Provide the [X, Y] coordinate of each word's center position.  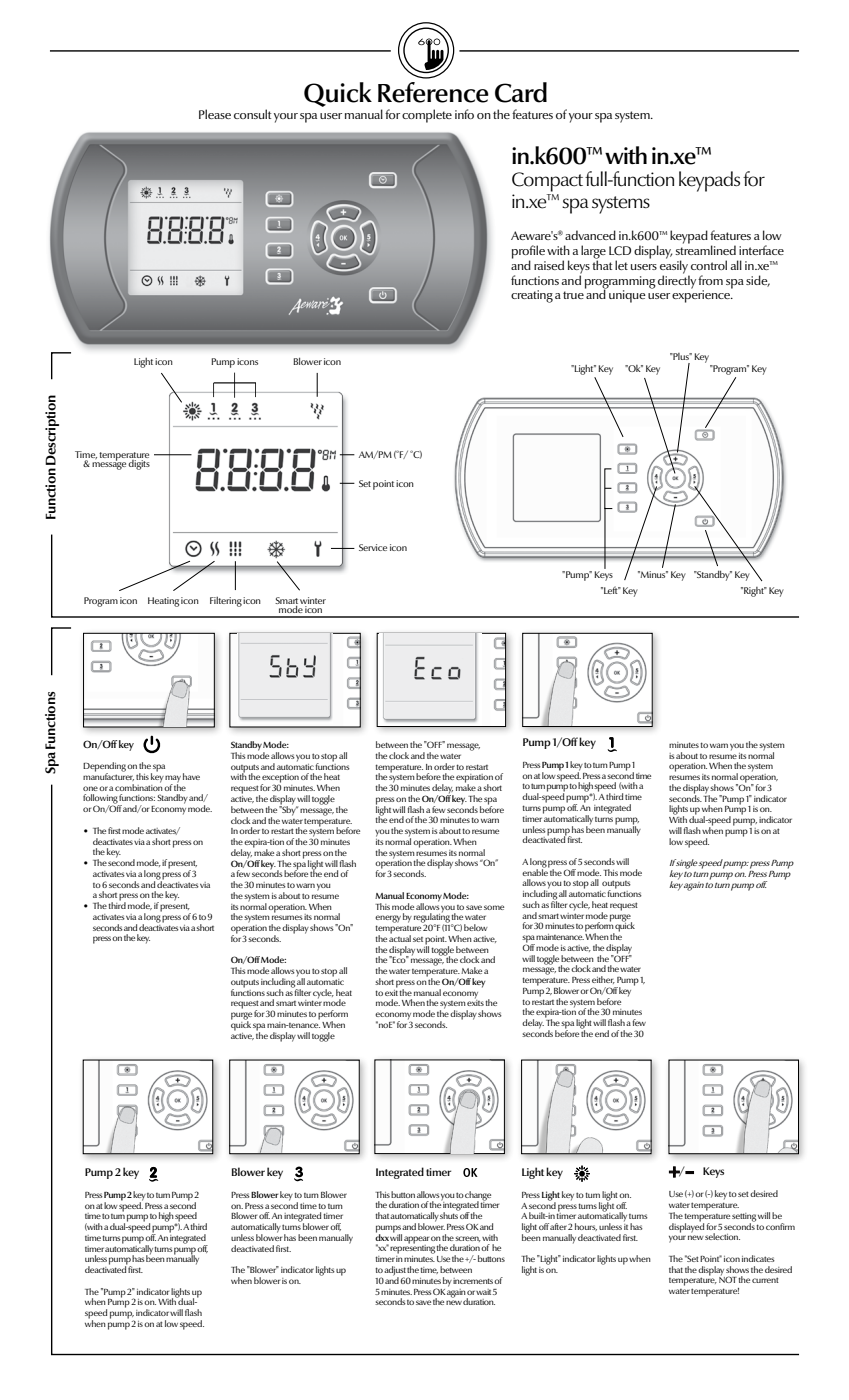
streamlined [705, 249]
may [173, 780]
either [603, 980]
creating [532, 296]
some [494, 907]
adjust [395, 1272]
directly [677, 281]
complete [427, 116]
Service [373, 547]
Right [754, 592]
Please [215, 114]
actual [400, 937]
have [191, 776]
